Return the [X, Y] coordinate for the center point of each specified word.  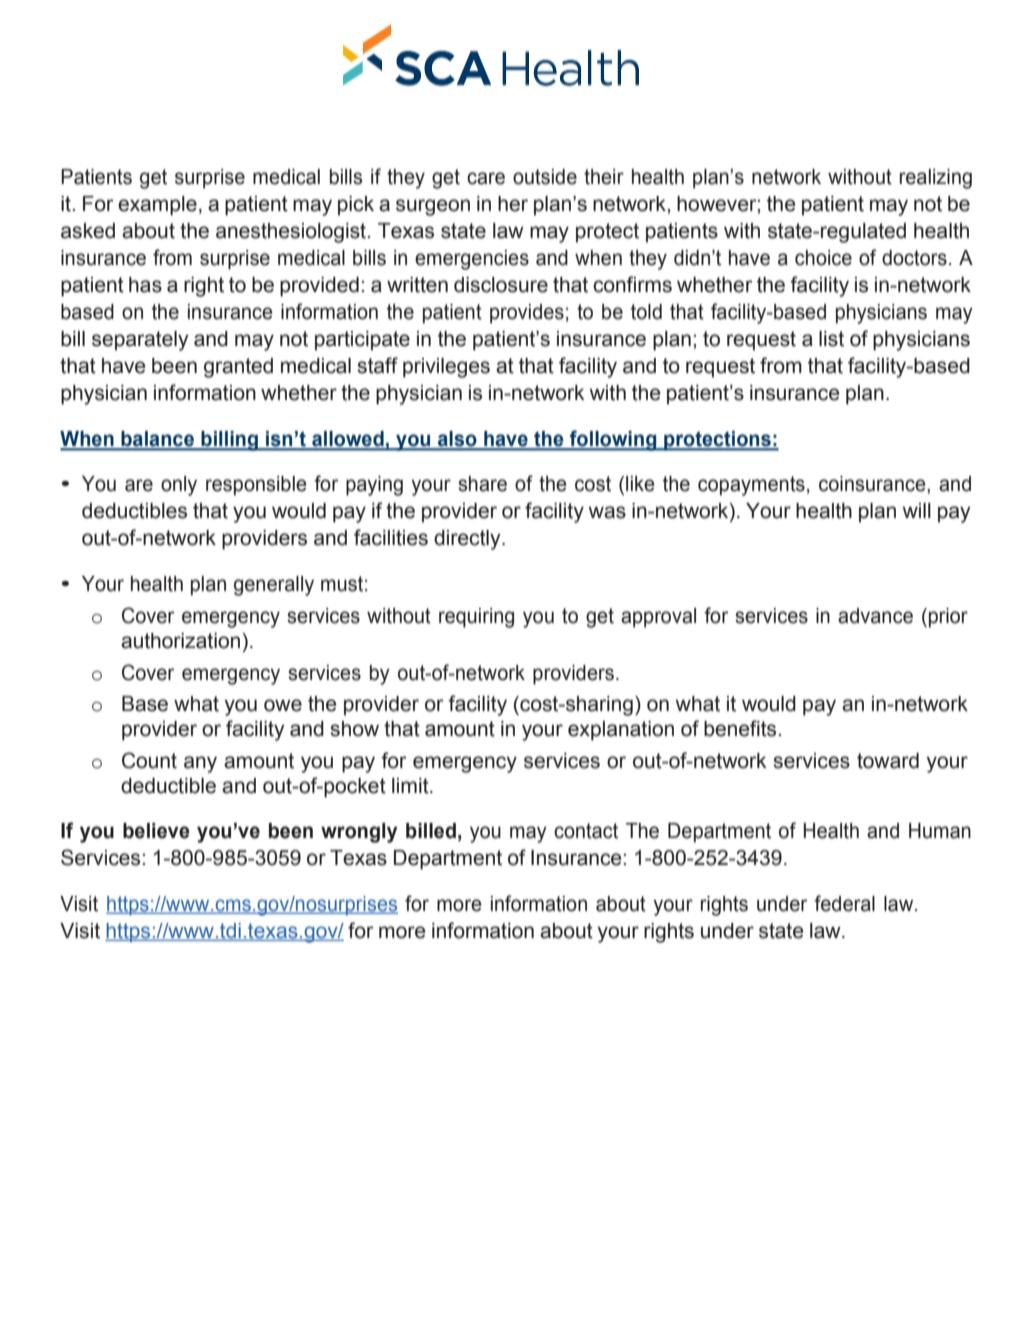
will [917, 510]
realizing [936, 179]
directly [468, 540]
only [179, 486]
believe [156, 831]
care [486, 178]
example [157, 206]
